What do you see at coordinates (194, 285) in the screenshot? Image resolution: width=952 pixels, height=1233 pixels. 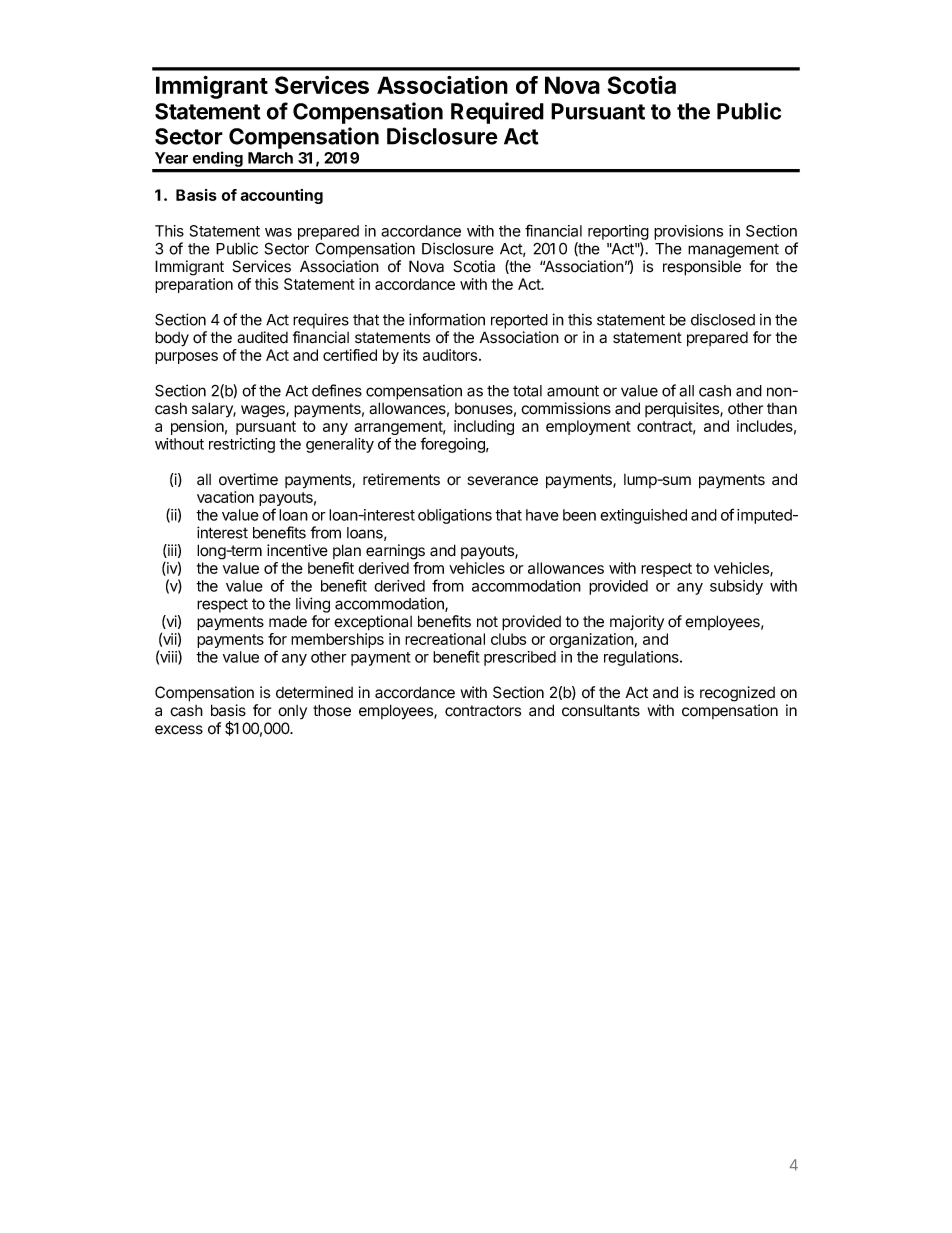 I see `preparation` at bounding box center [194, 285].
